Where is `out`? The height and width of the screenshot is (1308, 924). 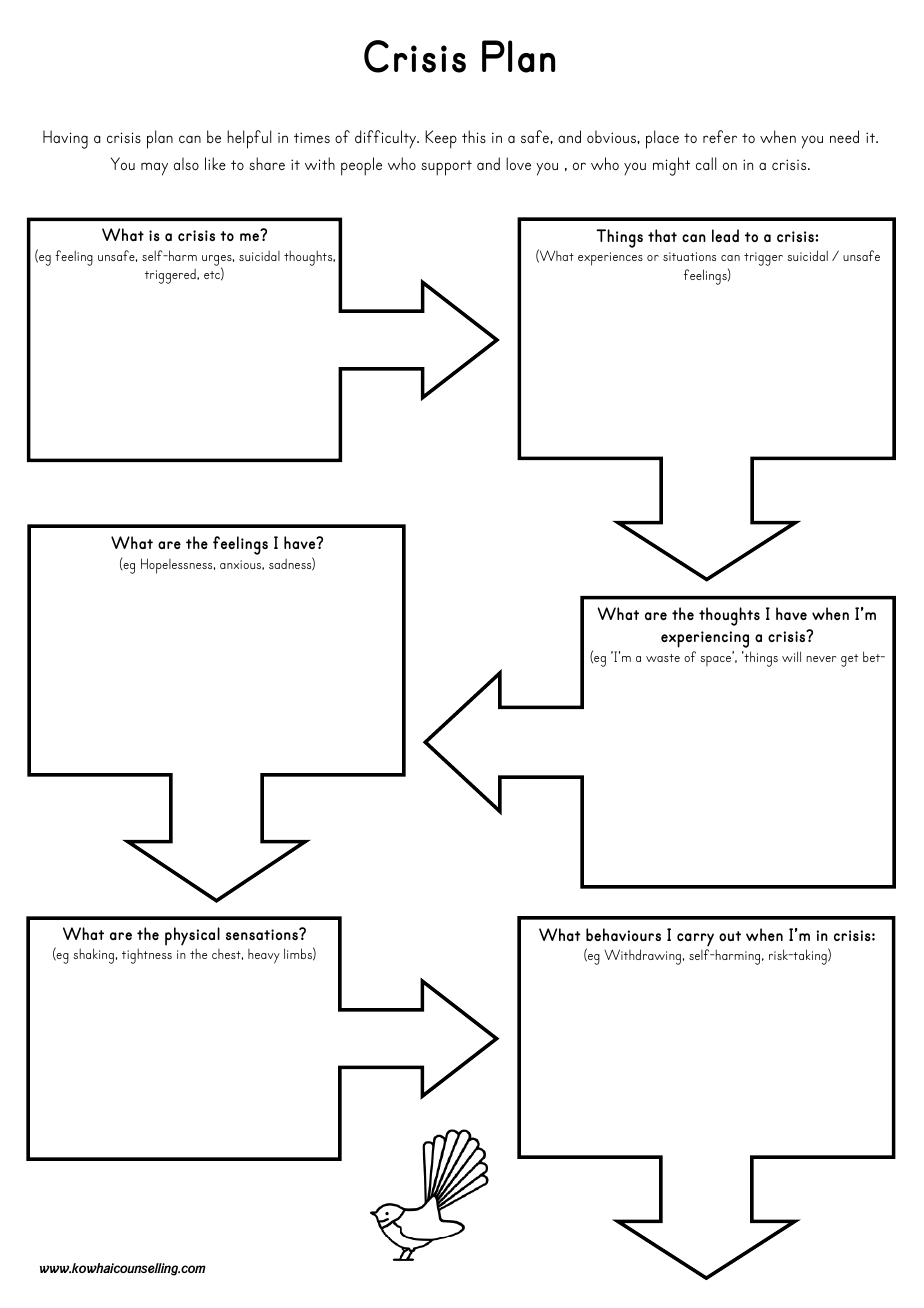 out is located at coordinates (730, 936).
